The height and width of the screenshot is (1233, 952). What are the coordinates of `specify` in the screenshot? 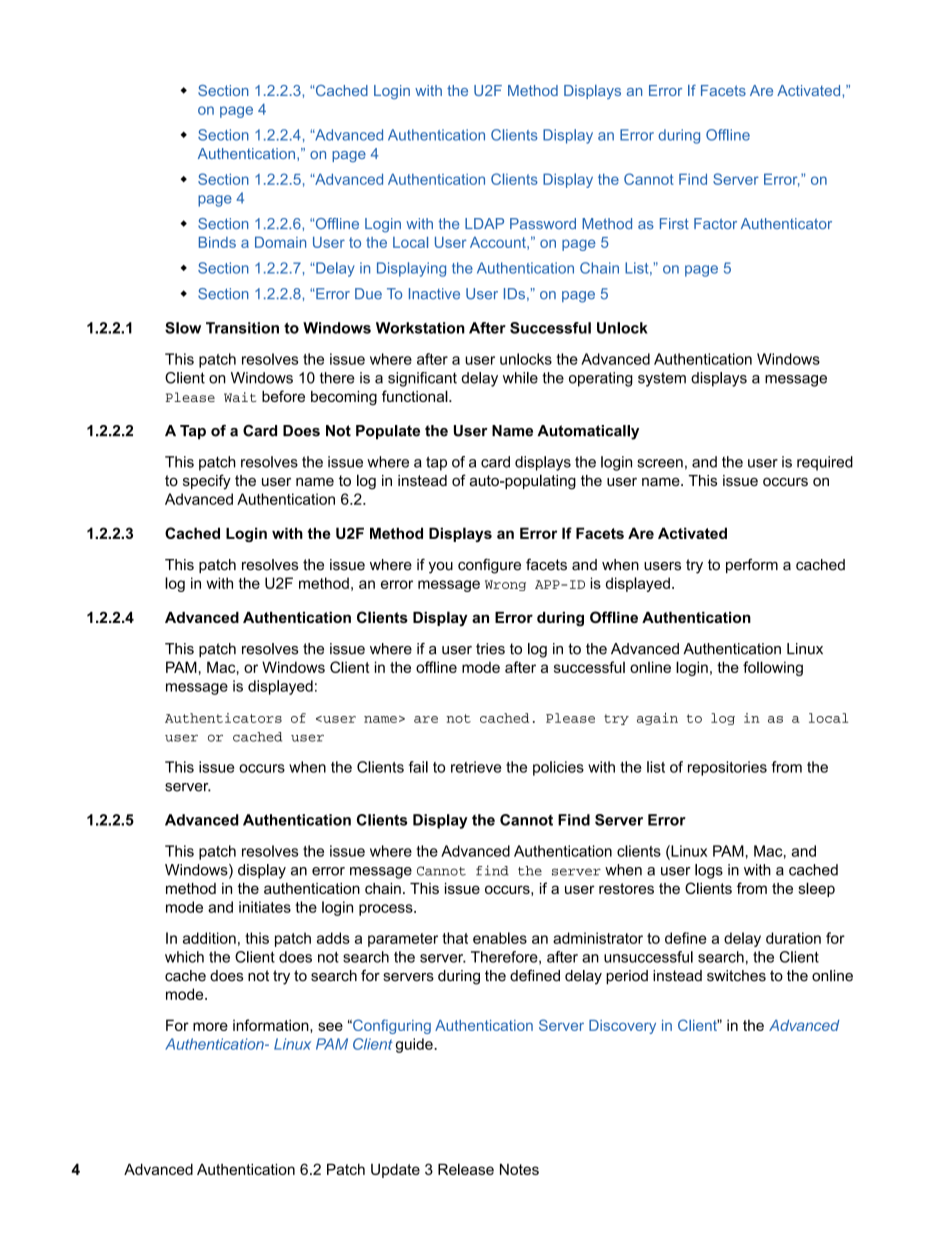 It's located at (207, 482).
